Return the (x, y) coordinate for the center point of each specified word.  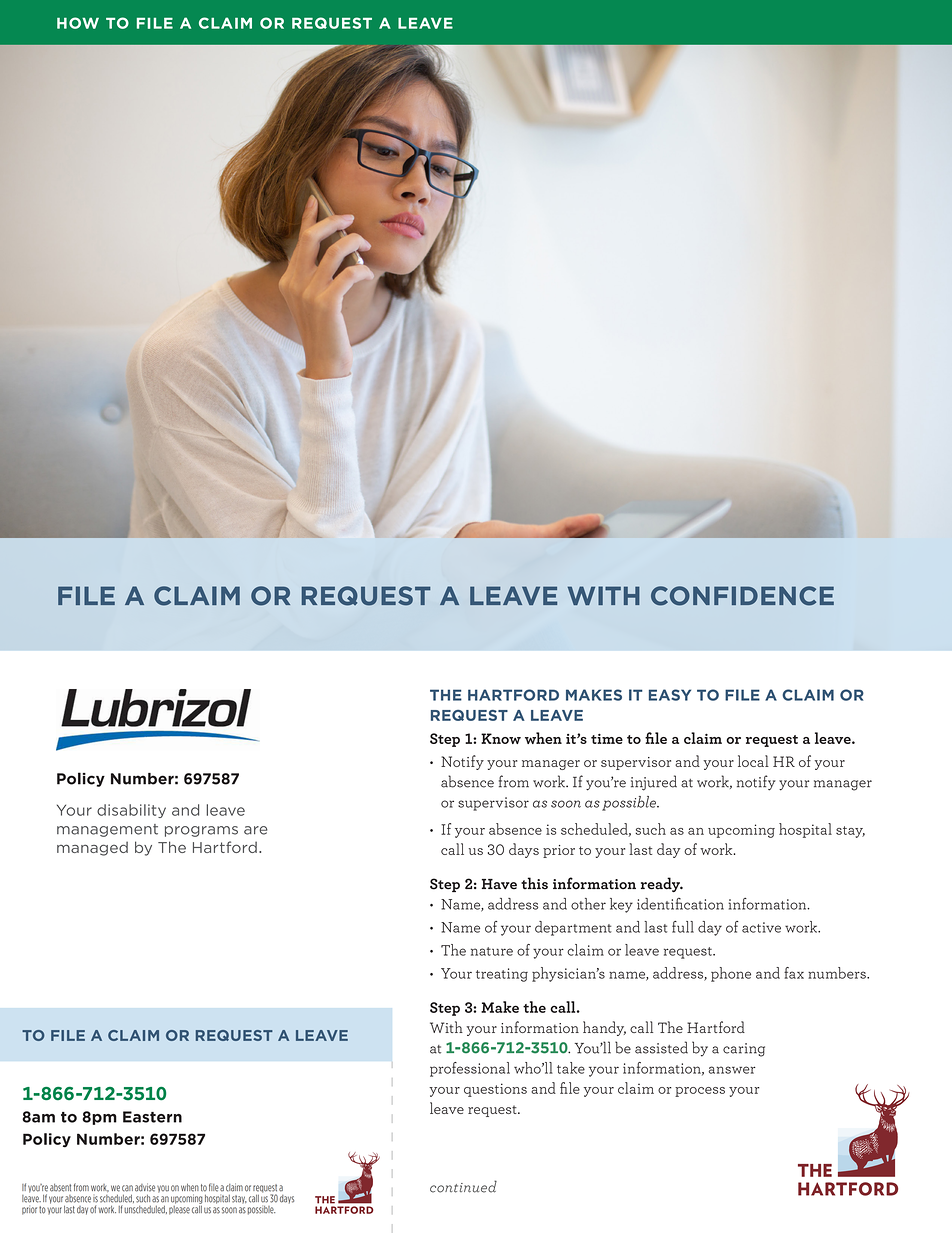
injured (654, 783)
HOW (78, 23)
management (107, 830)
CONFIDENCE (742, 596)
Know (501, 738)
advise (145, 1187)
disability (131, 811)
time (607, 739)
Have (499, 884)
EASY (670, 695)
